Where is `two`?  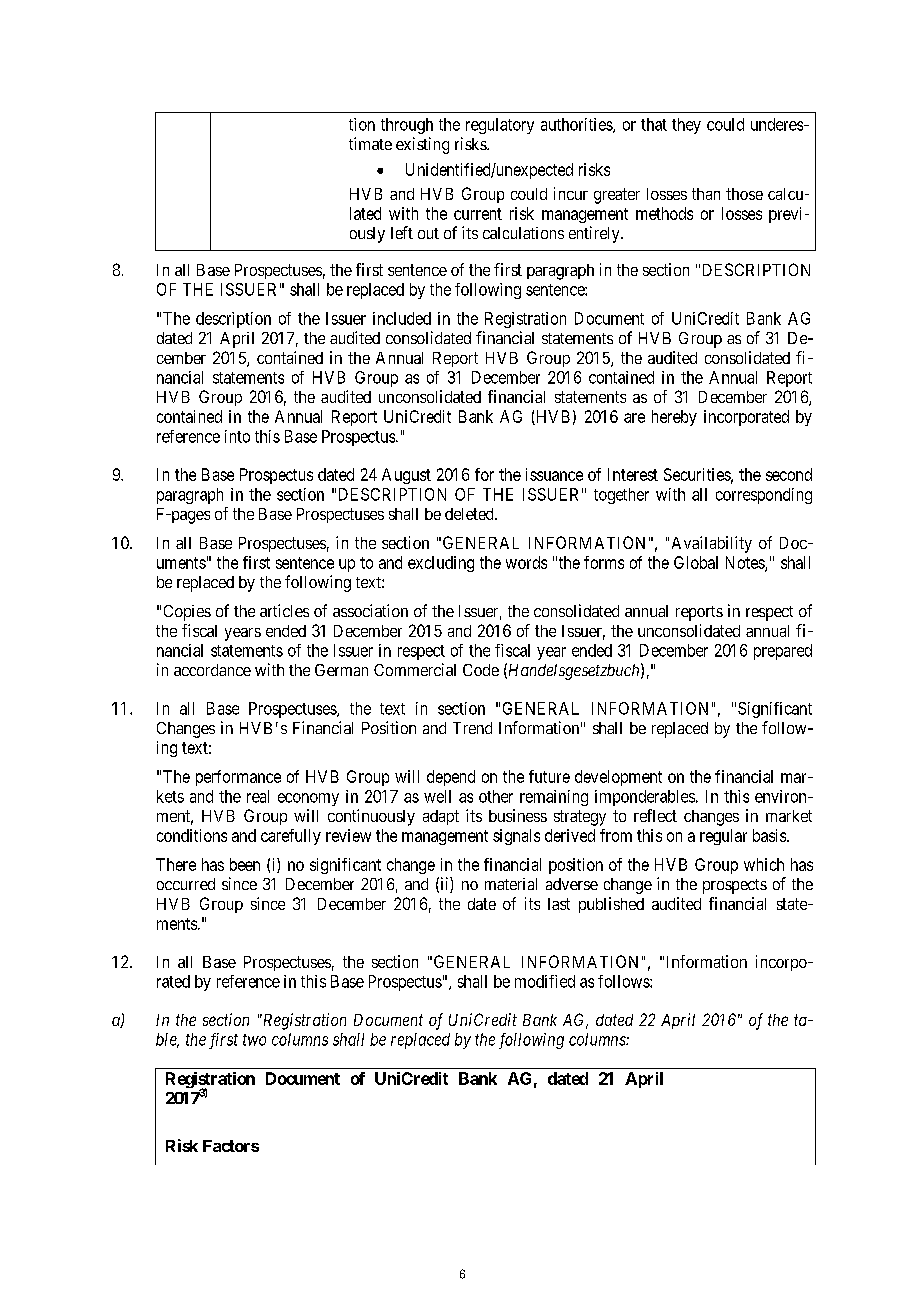
two is located at coordinates (254, 1040).
